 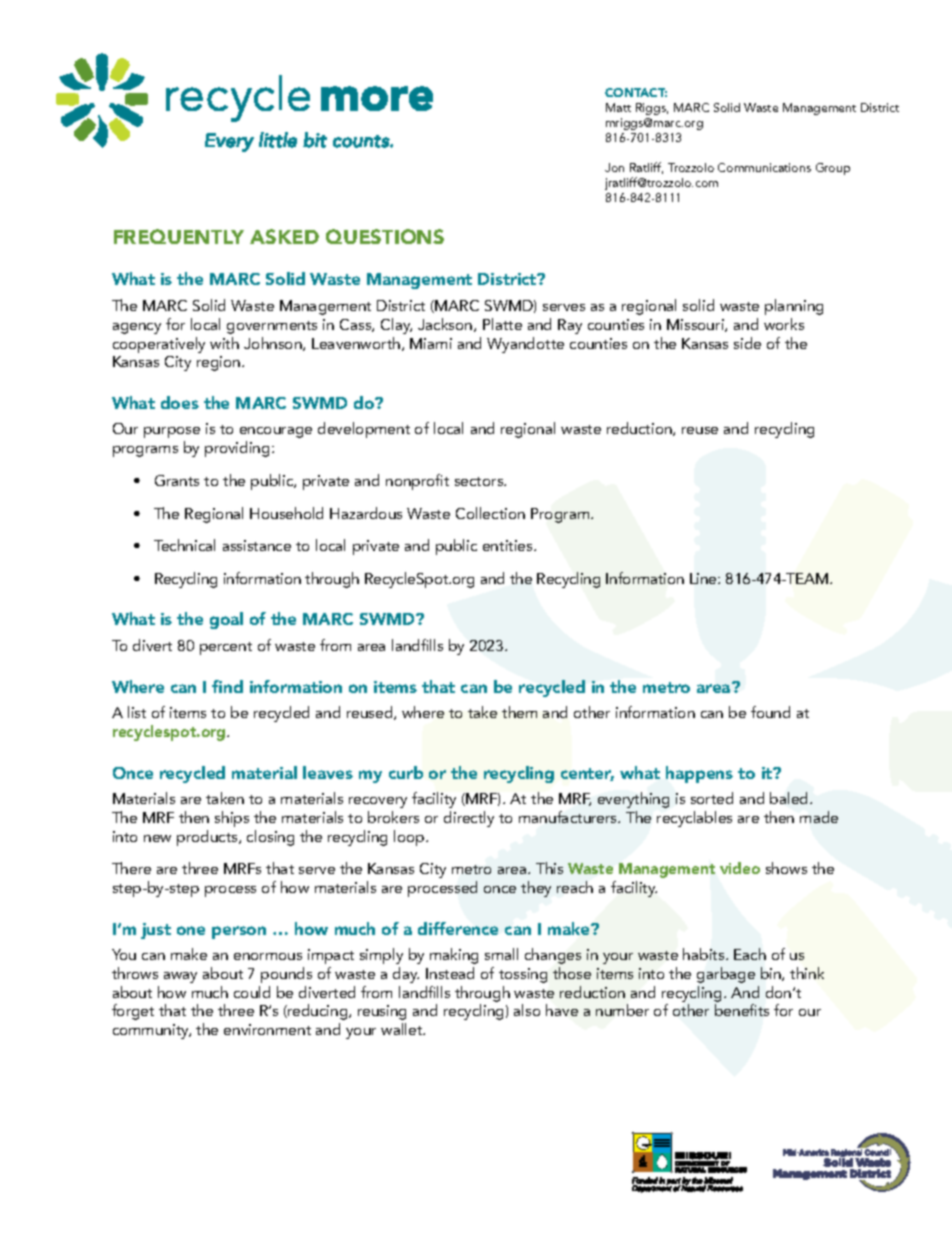 I want to click on Communications, so click(x=764, y=167).
